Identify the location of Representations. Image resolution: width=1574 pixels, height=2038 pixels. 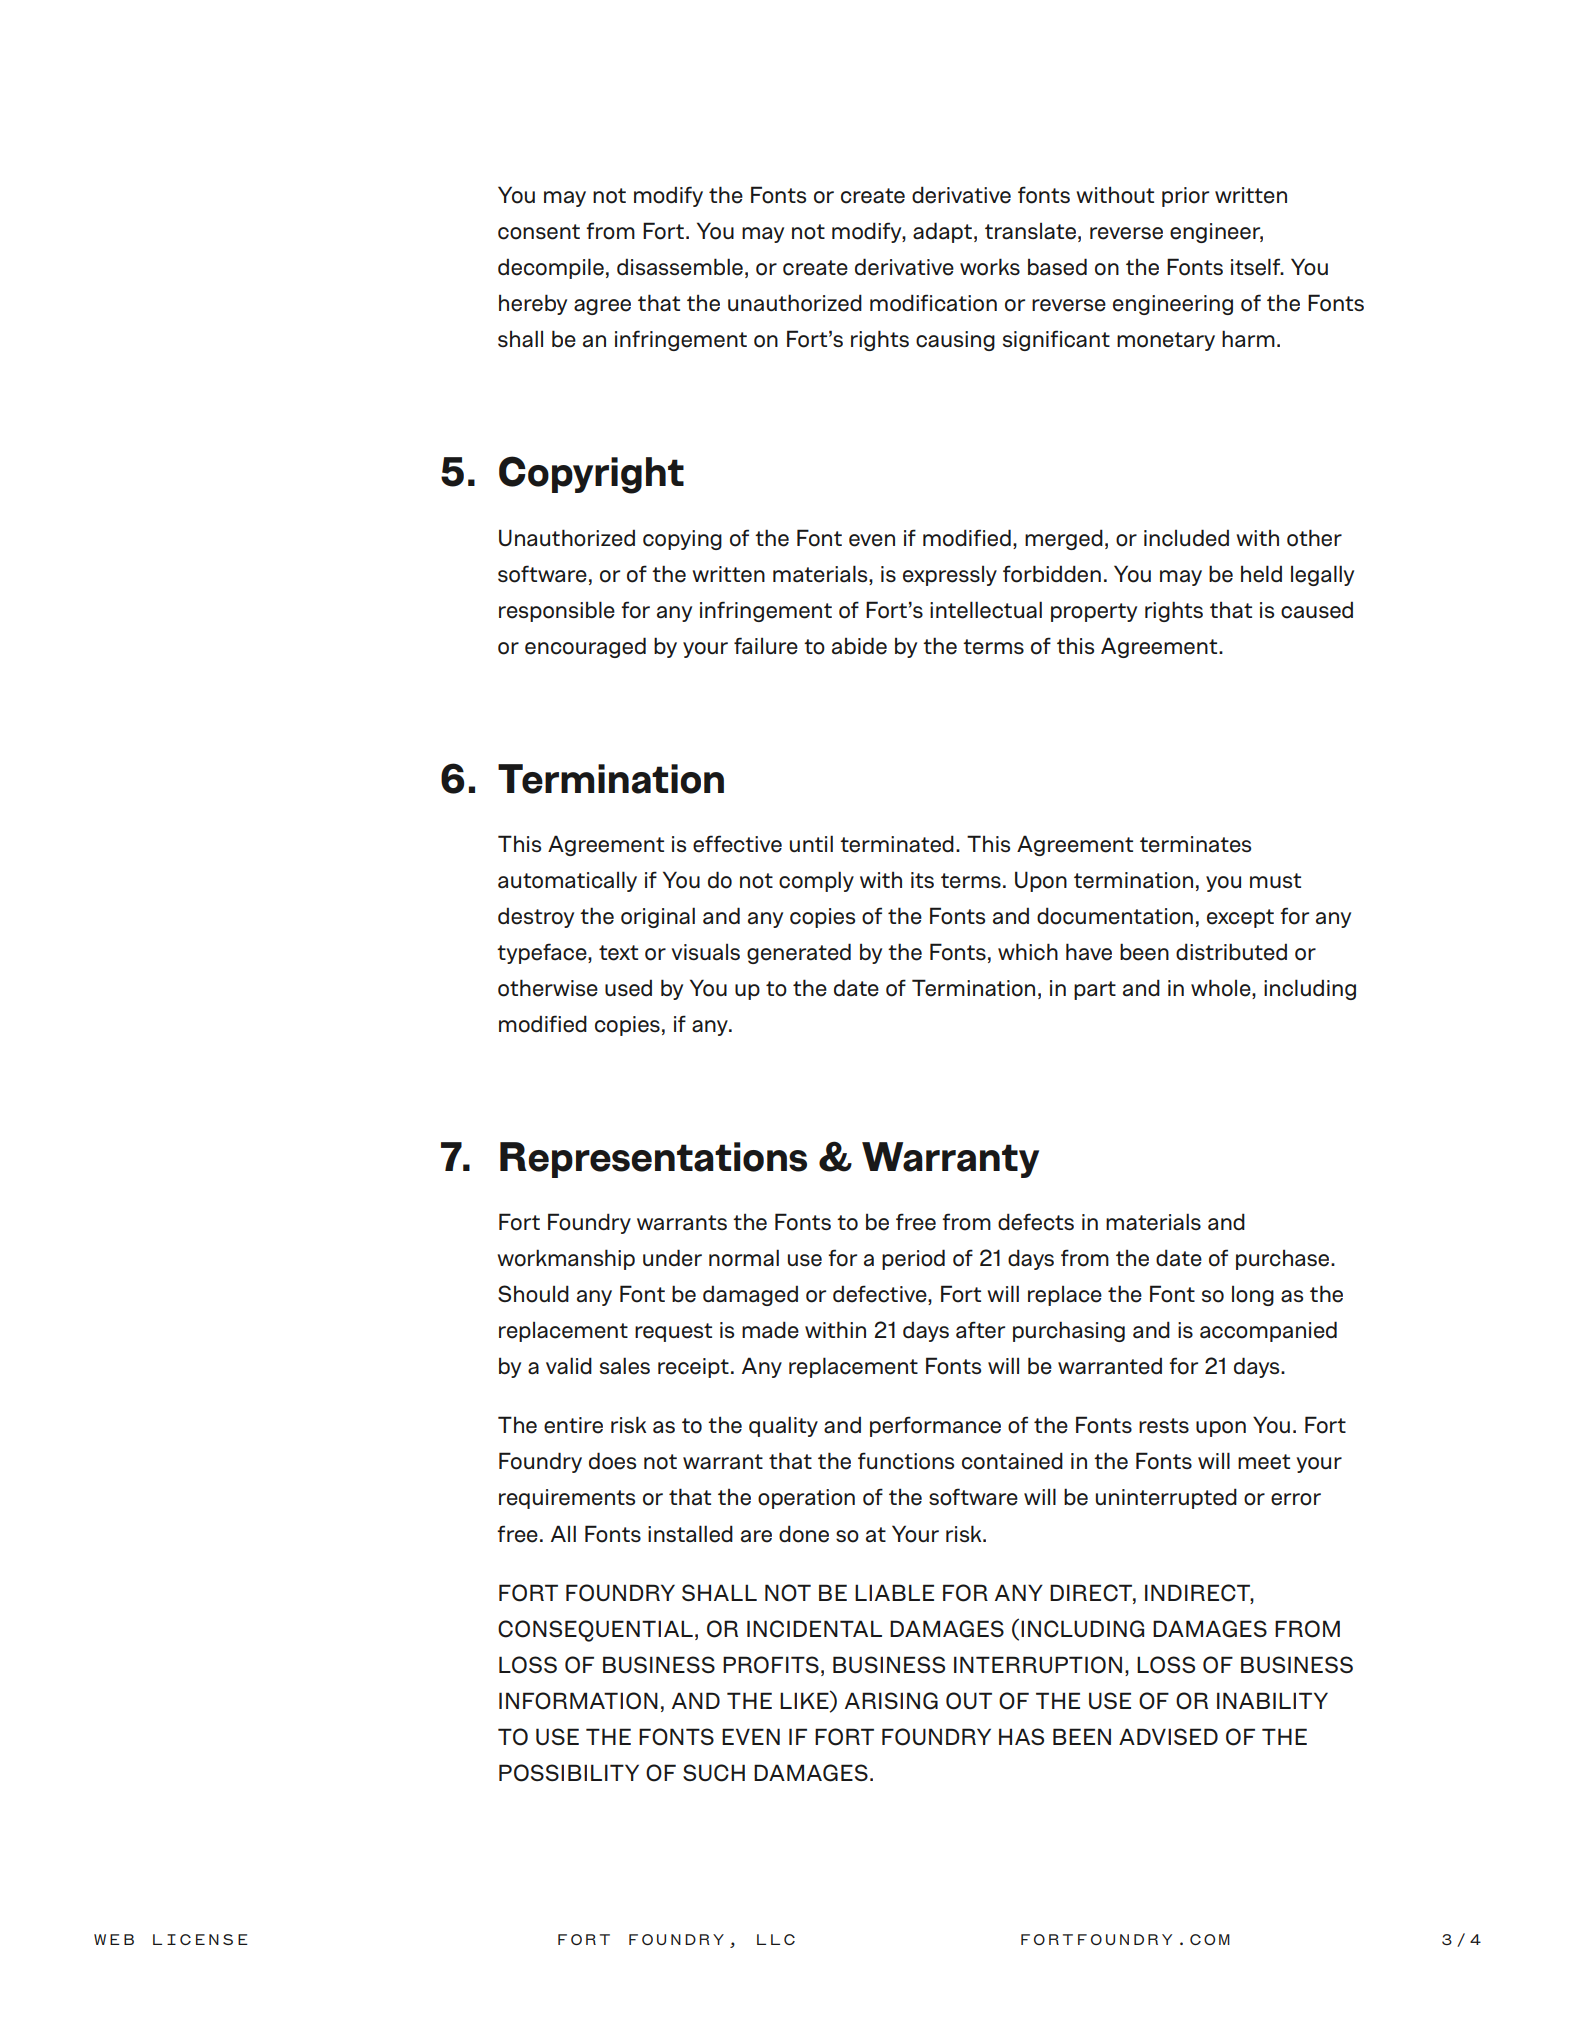
(653, 1160).
